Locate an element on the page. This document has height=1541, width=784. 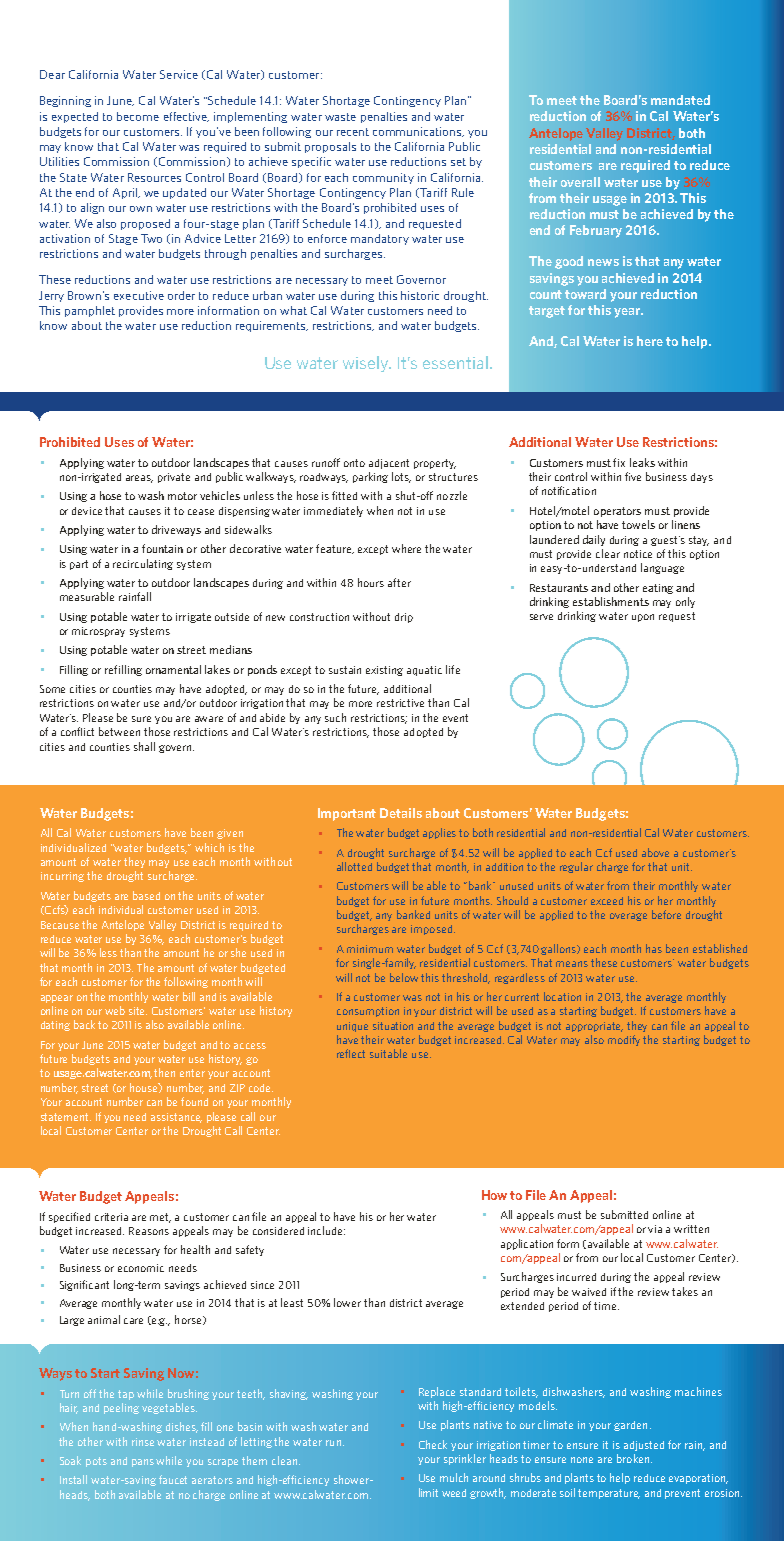
mandated is located at coordinates (680, 100).
